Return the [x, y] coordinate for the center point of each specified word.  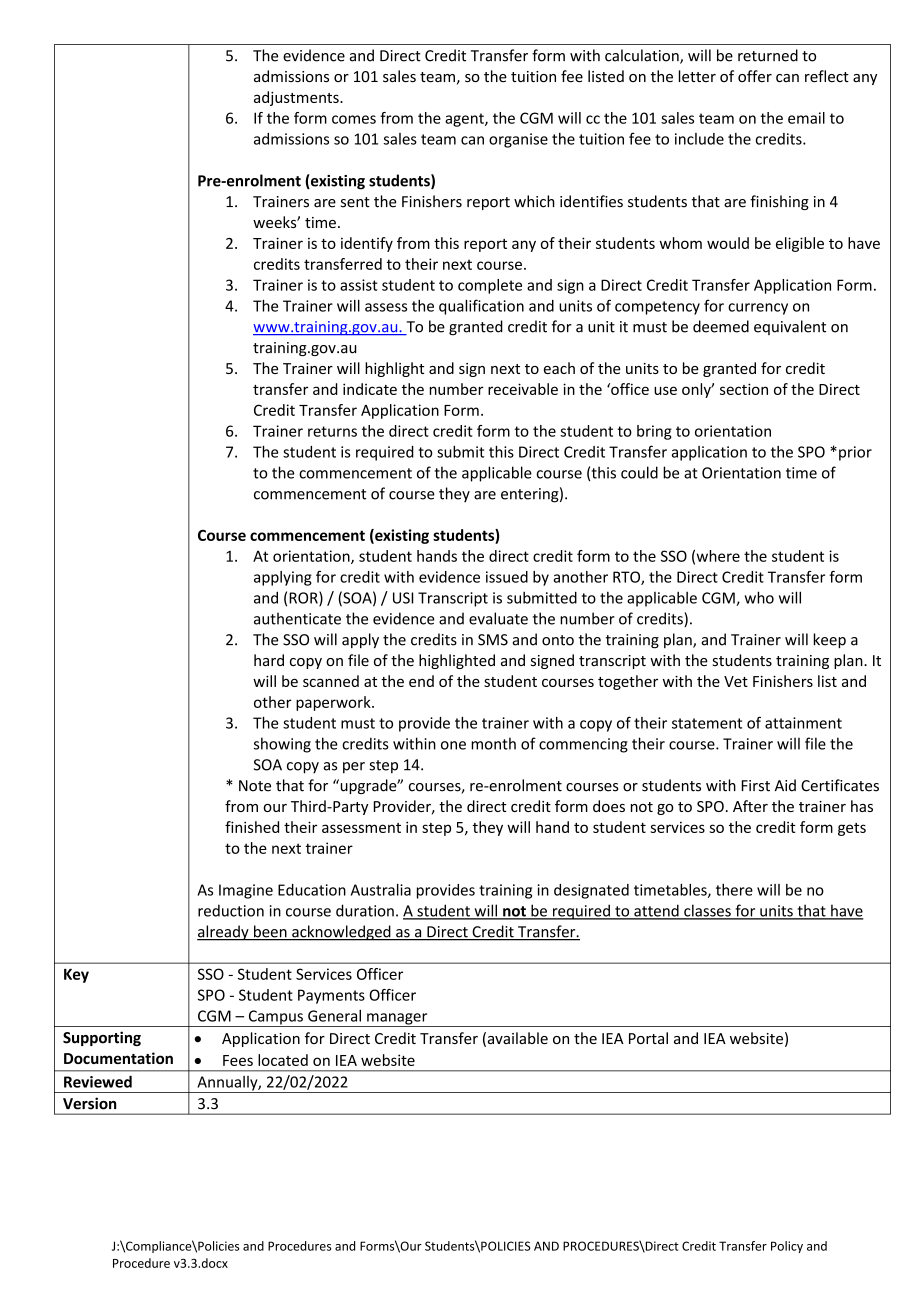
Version [90, 1103]
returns [332, 431]
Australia [381, 890]
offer [755, 76]
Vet [736, 681]
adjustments [297, 98]
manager [397, 1020]
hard [269, 660]
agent [465, 120]
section [744, 389]
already [224, 933]
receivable [523, 389]
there [734, 890]
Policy [787, 1247]
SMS [493, 640]
